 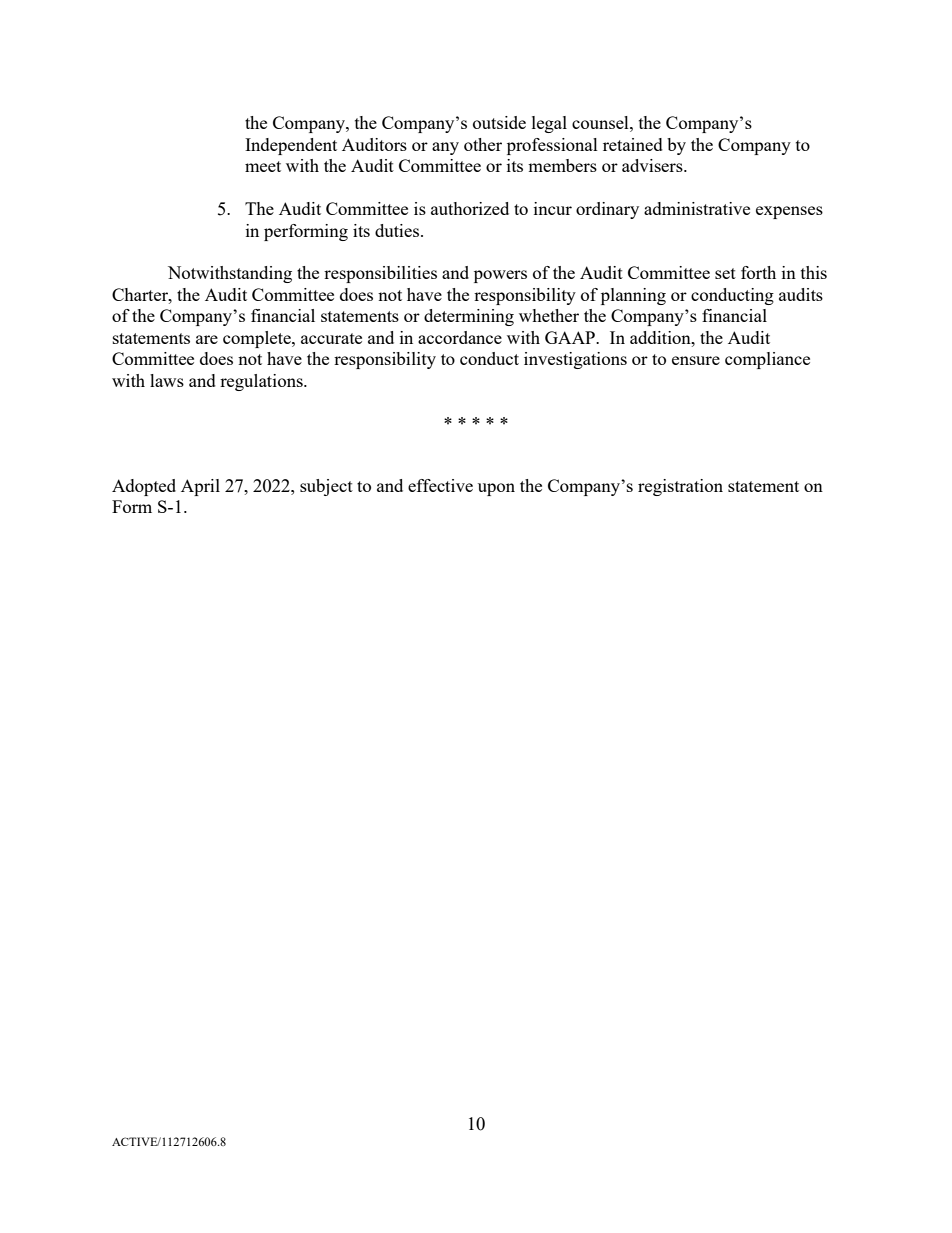 I want to click on other, so click(x=483, y=144).
